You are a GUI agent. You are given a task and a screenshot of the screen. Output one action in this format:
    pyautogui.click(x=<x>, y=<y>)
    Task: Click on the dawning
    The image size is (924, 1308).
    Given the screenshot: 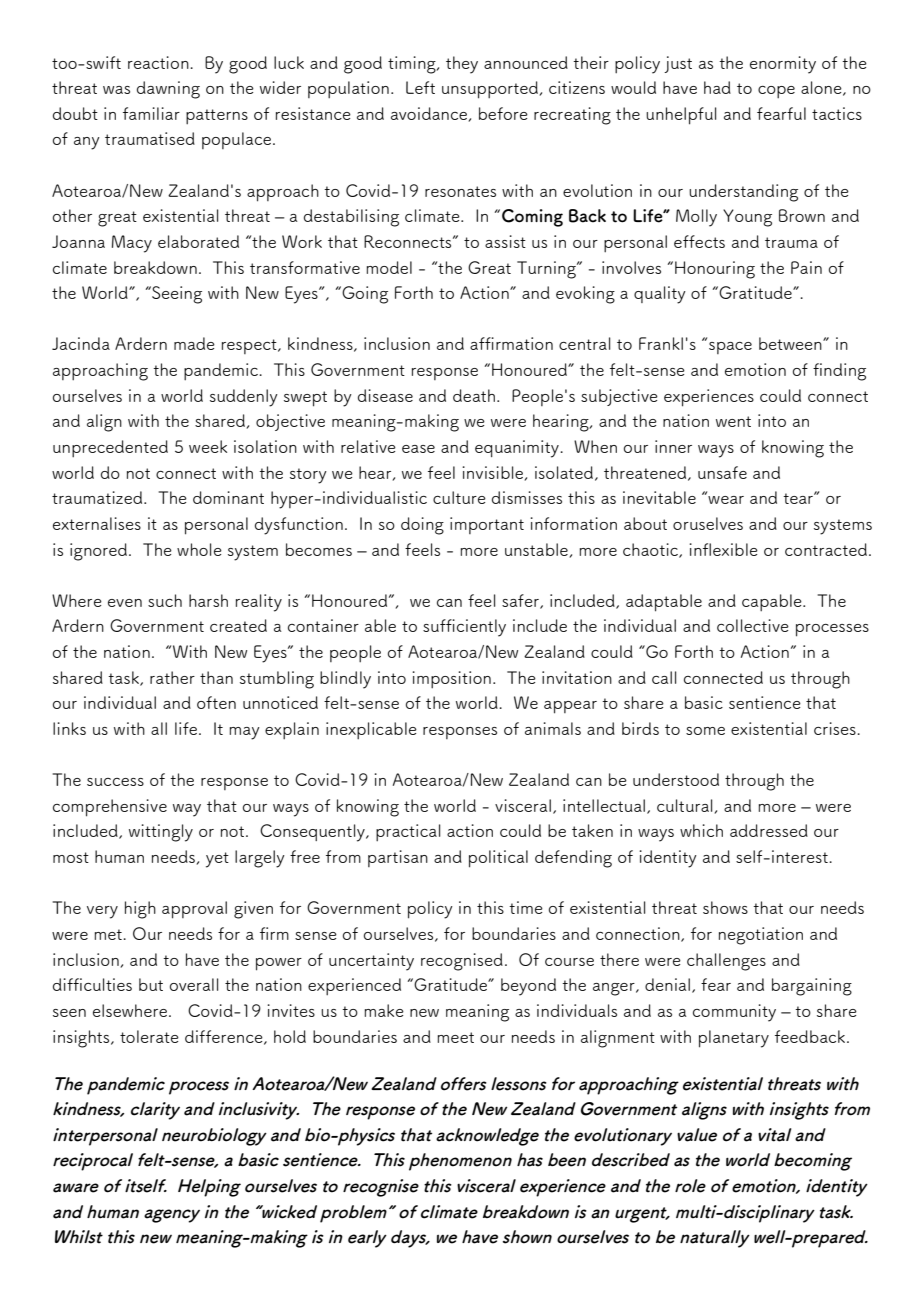 What is the action you would take?
    pyautogui.click(x=168, y=90)
